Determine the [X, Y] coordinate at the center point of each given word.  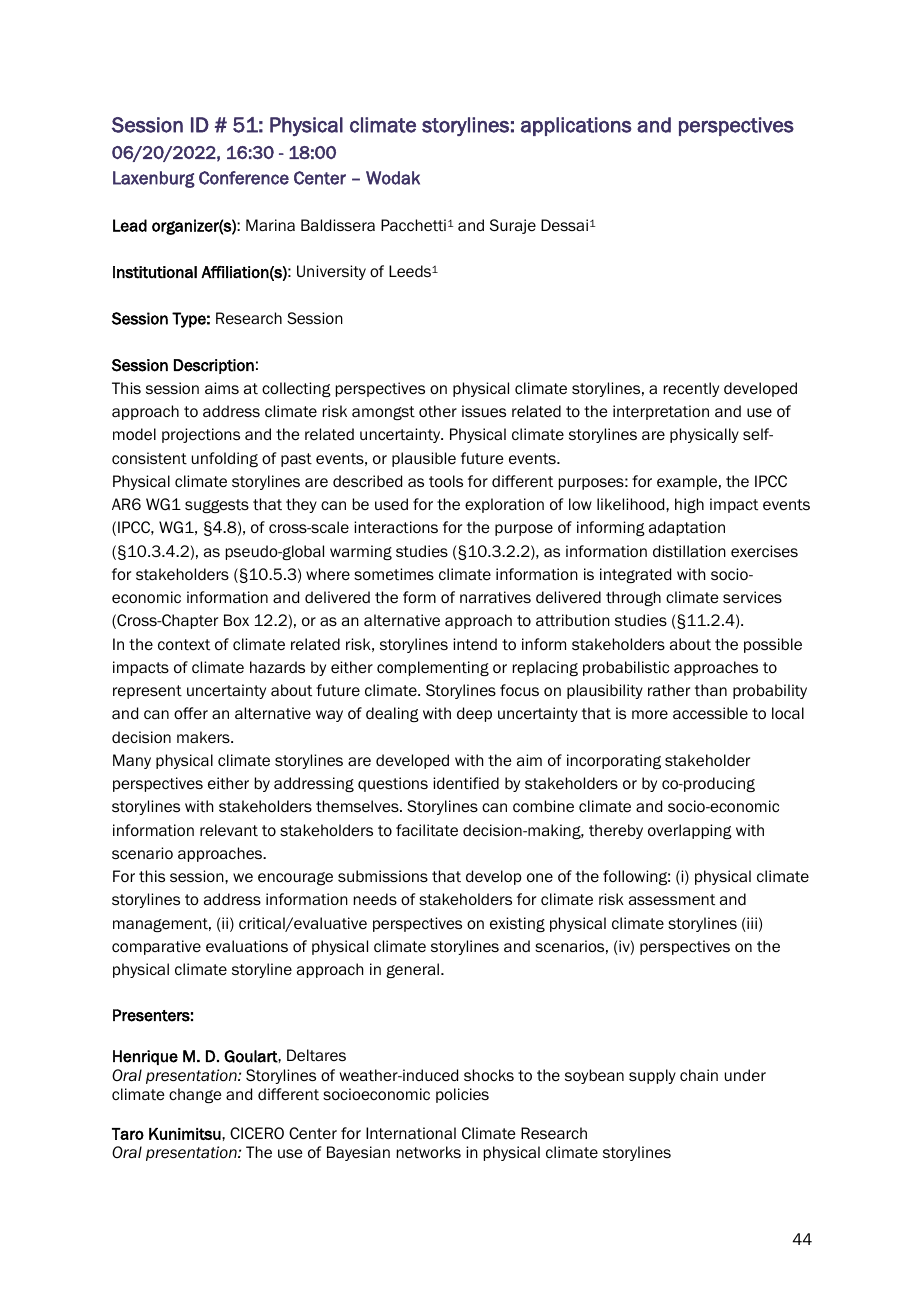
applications [576, 126]
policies [462, 1095]
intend [475, 644]
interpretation [661, 412]
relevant [229, 830]
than [711, 690]
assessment [672, 900]
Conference [244, 178]
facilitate [427, 830]
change [195, 1095]
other [438, 411]
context [184, 645]
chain [699, 1075]
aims [222, 388]
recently [691, 389]
